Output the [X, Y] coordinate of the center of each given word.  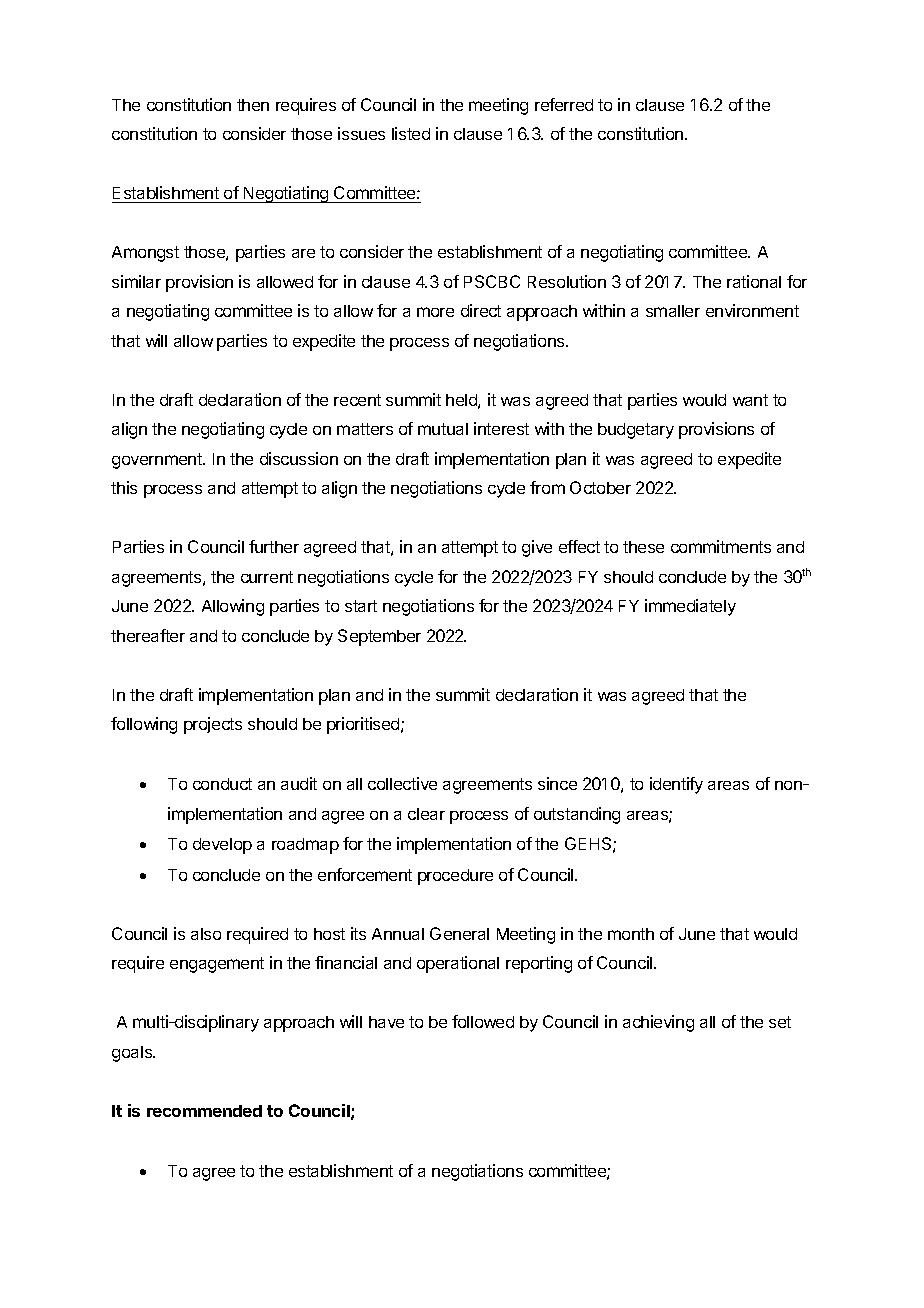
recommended [204, 1111]
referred [564, 104]
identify [676, 785]
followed [483, 1021]
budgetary [636, 431]
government [158, 461]
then [253, 105]
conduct [222, 784]
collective [402, 783]
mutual [443, 429]
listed [411, 133]
